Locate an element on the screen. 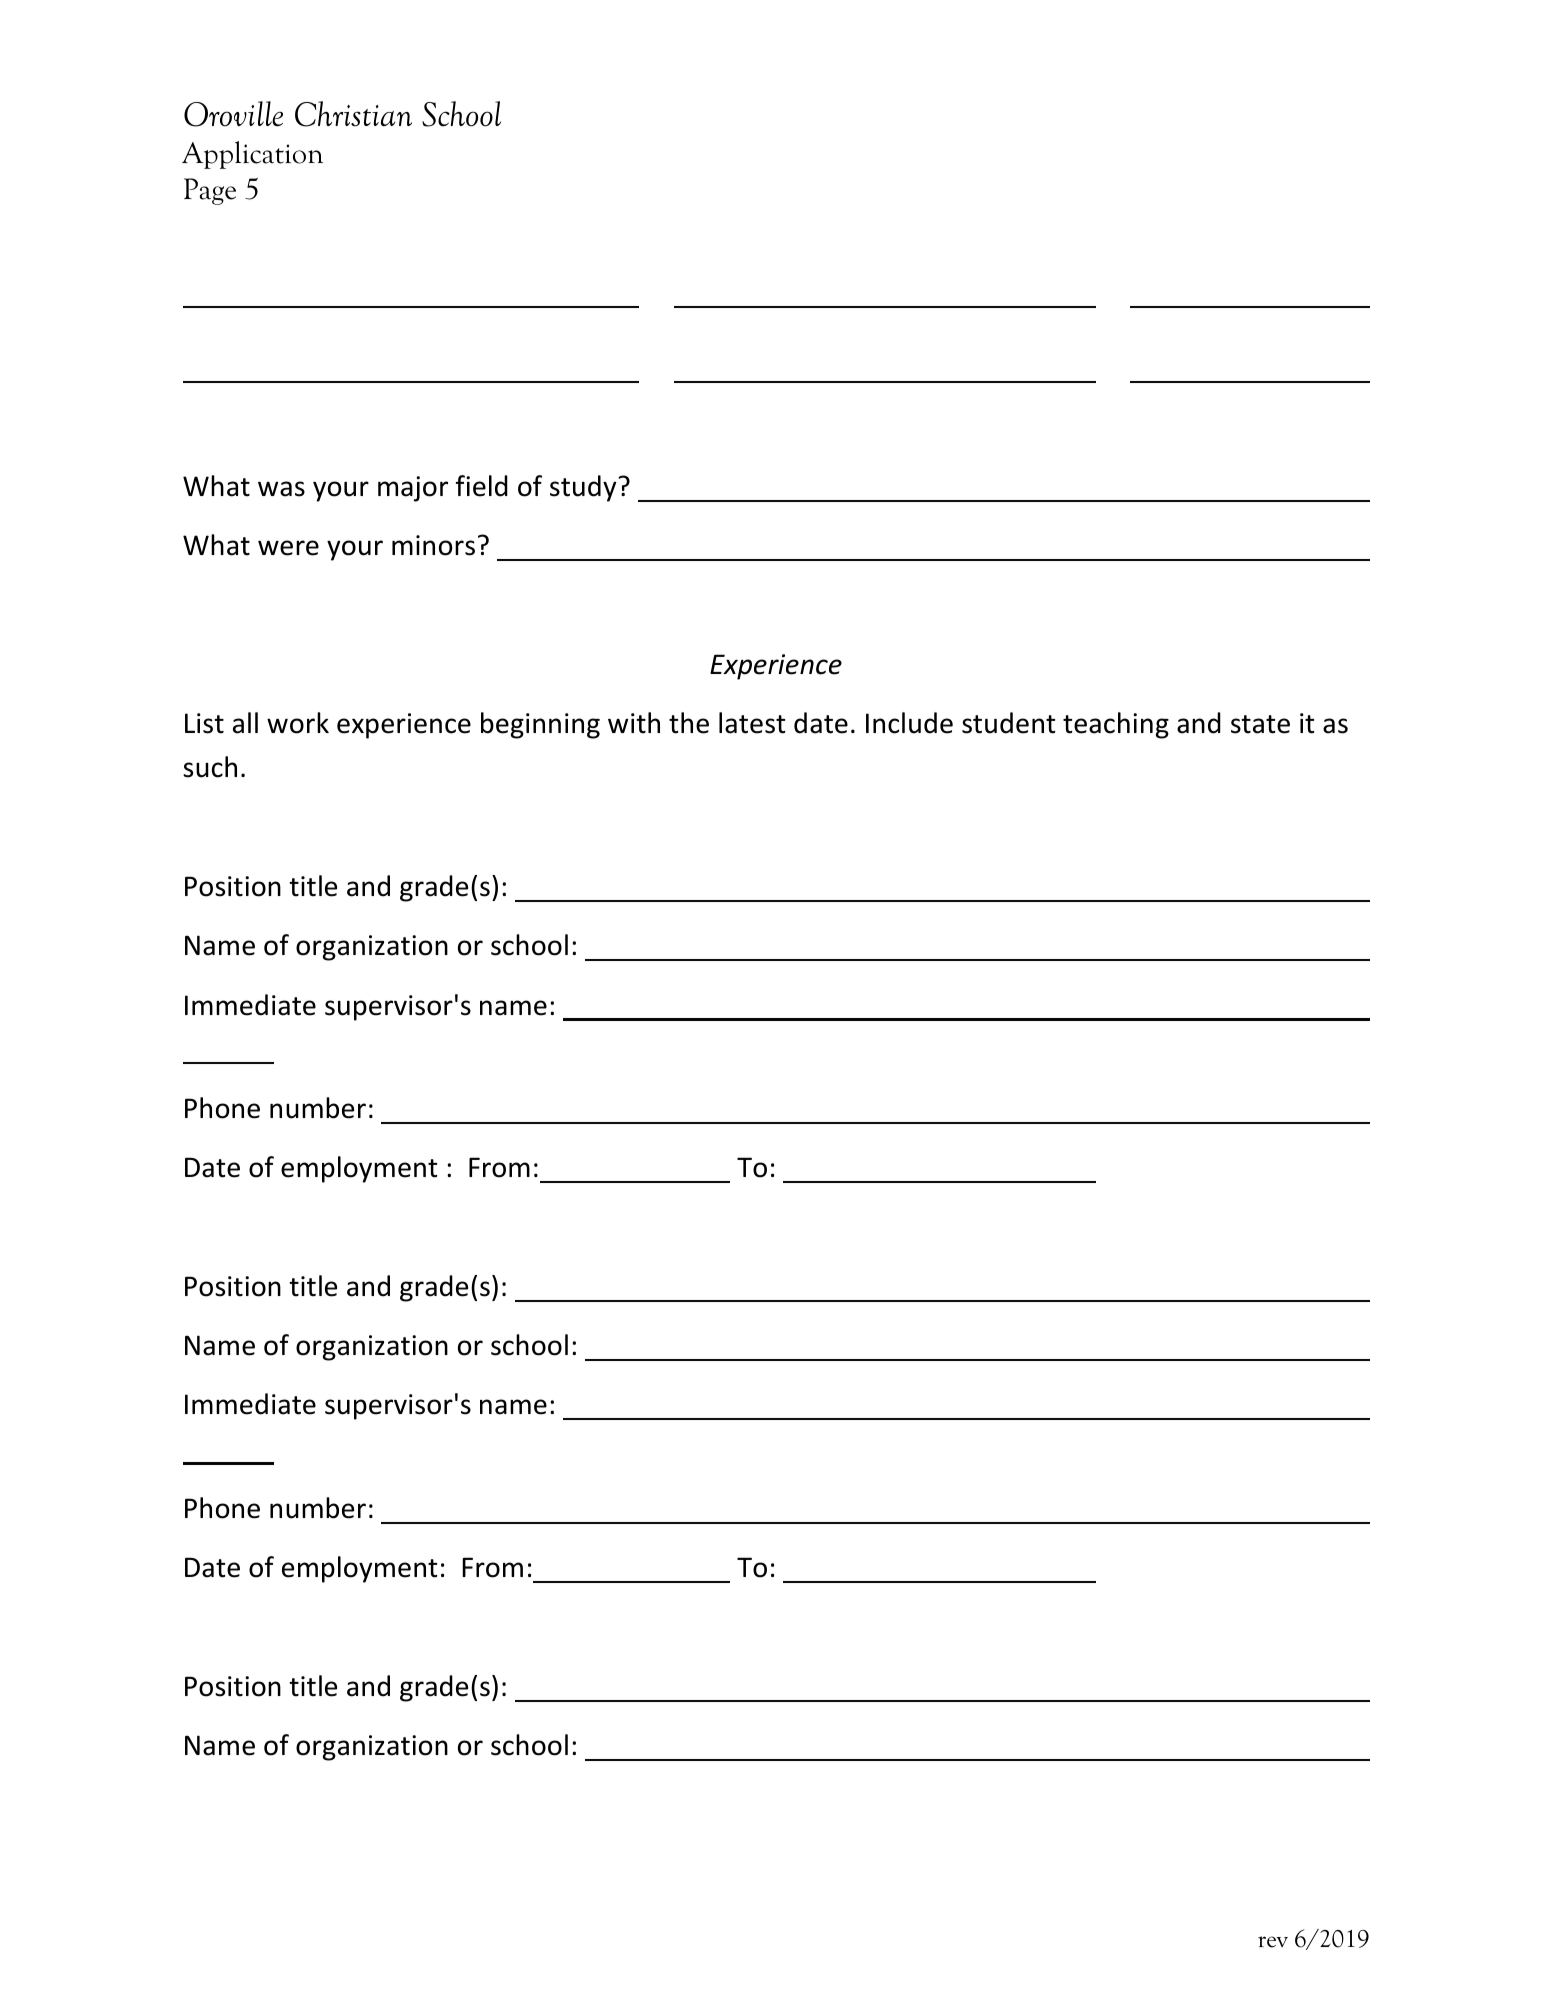 The image size is (1552, 2008). such is located at coordinates (210, 767).
